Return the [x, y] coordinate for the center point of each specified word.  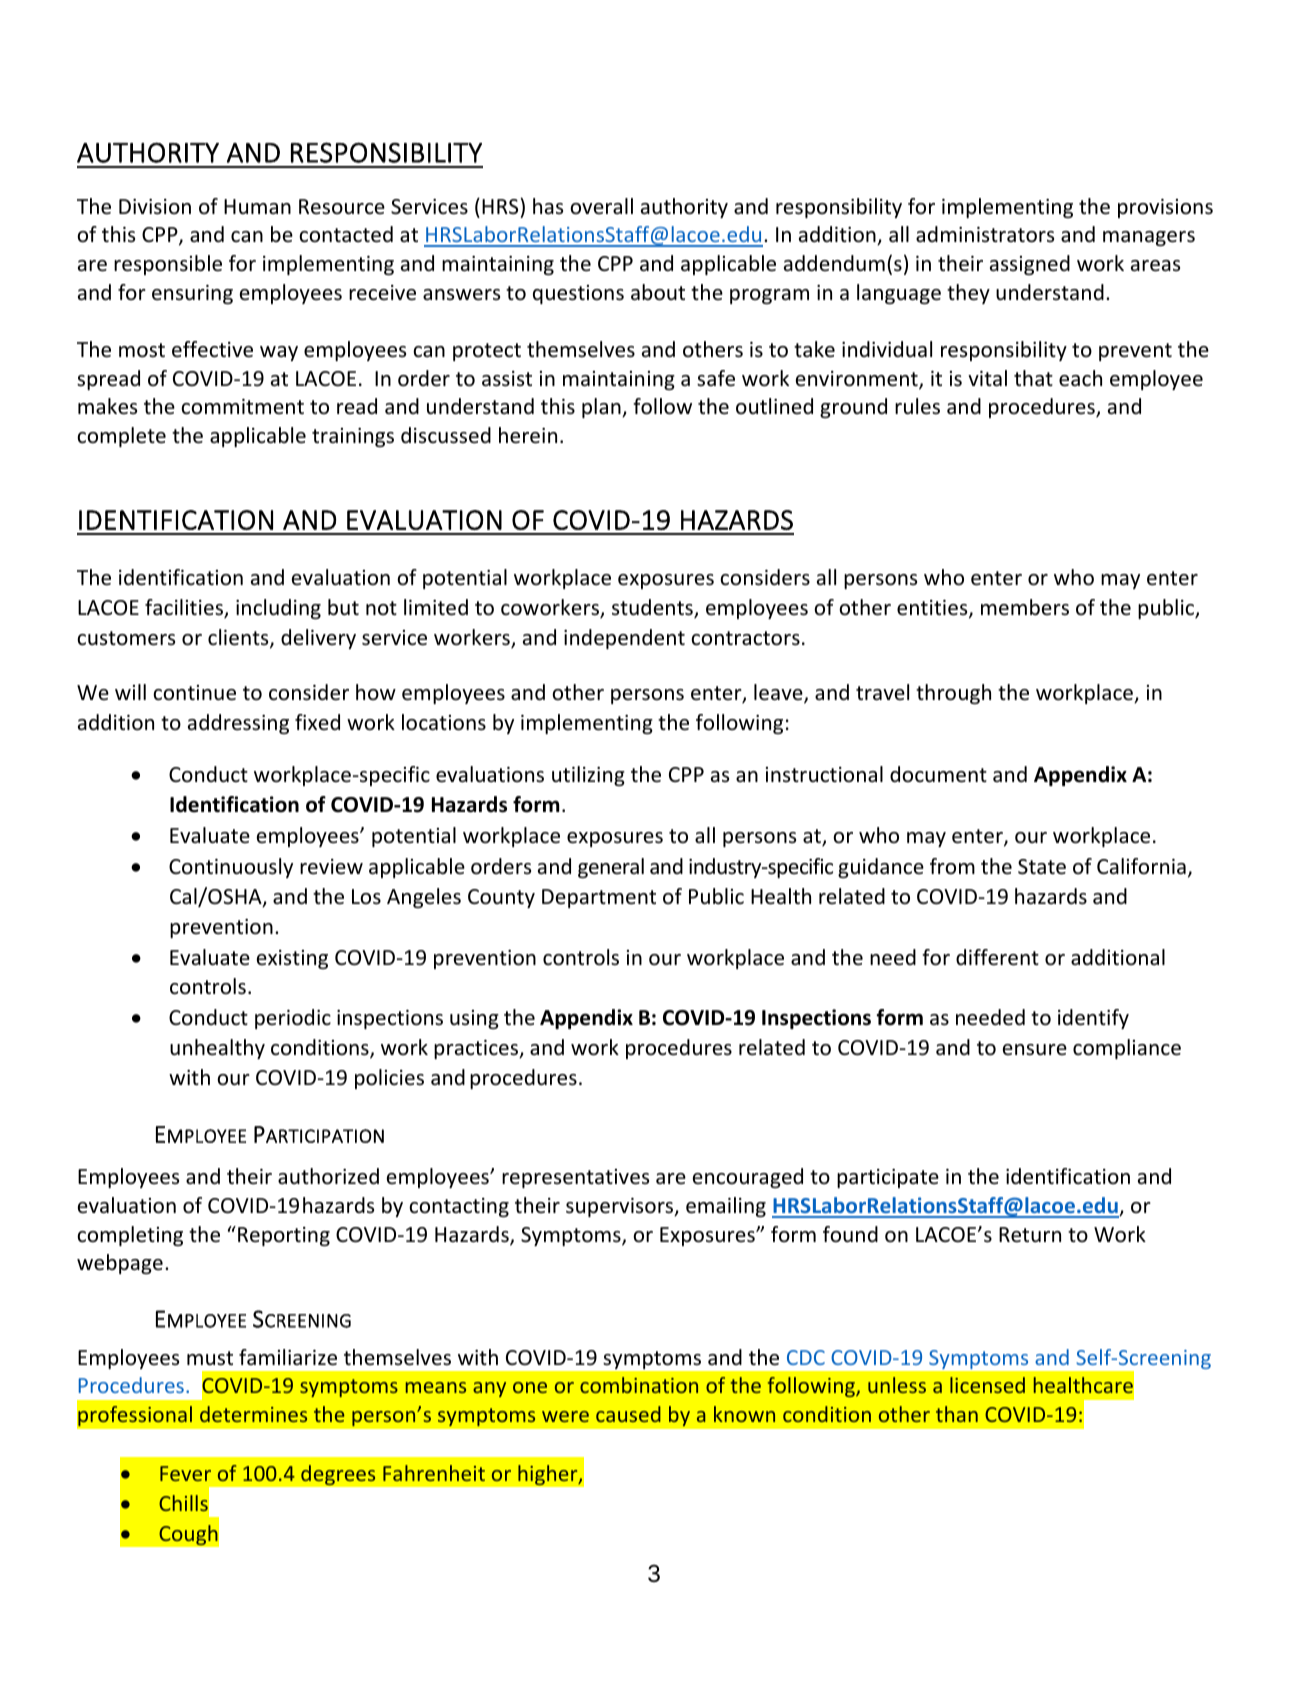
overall [601, 206]
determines [253, 1414]
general [611, 868]
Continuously [231, 868]
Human [257, 206]
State [1042, 867]
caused [628, 1414]
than [957, 1414]
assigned [1030, 265]
